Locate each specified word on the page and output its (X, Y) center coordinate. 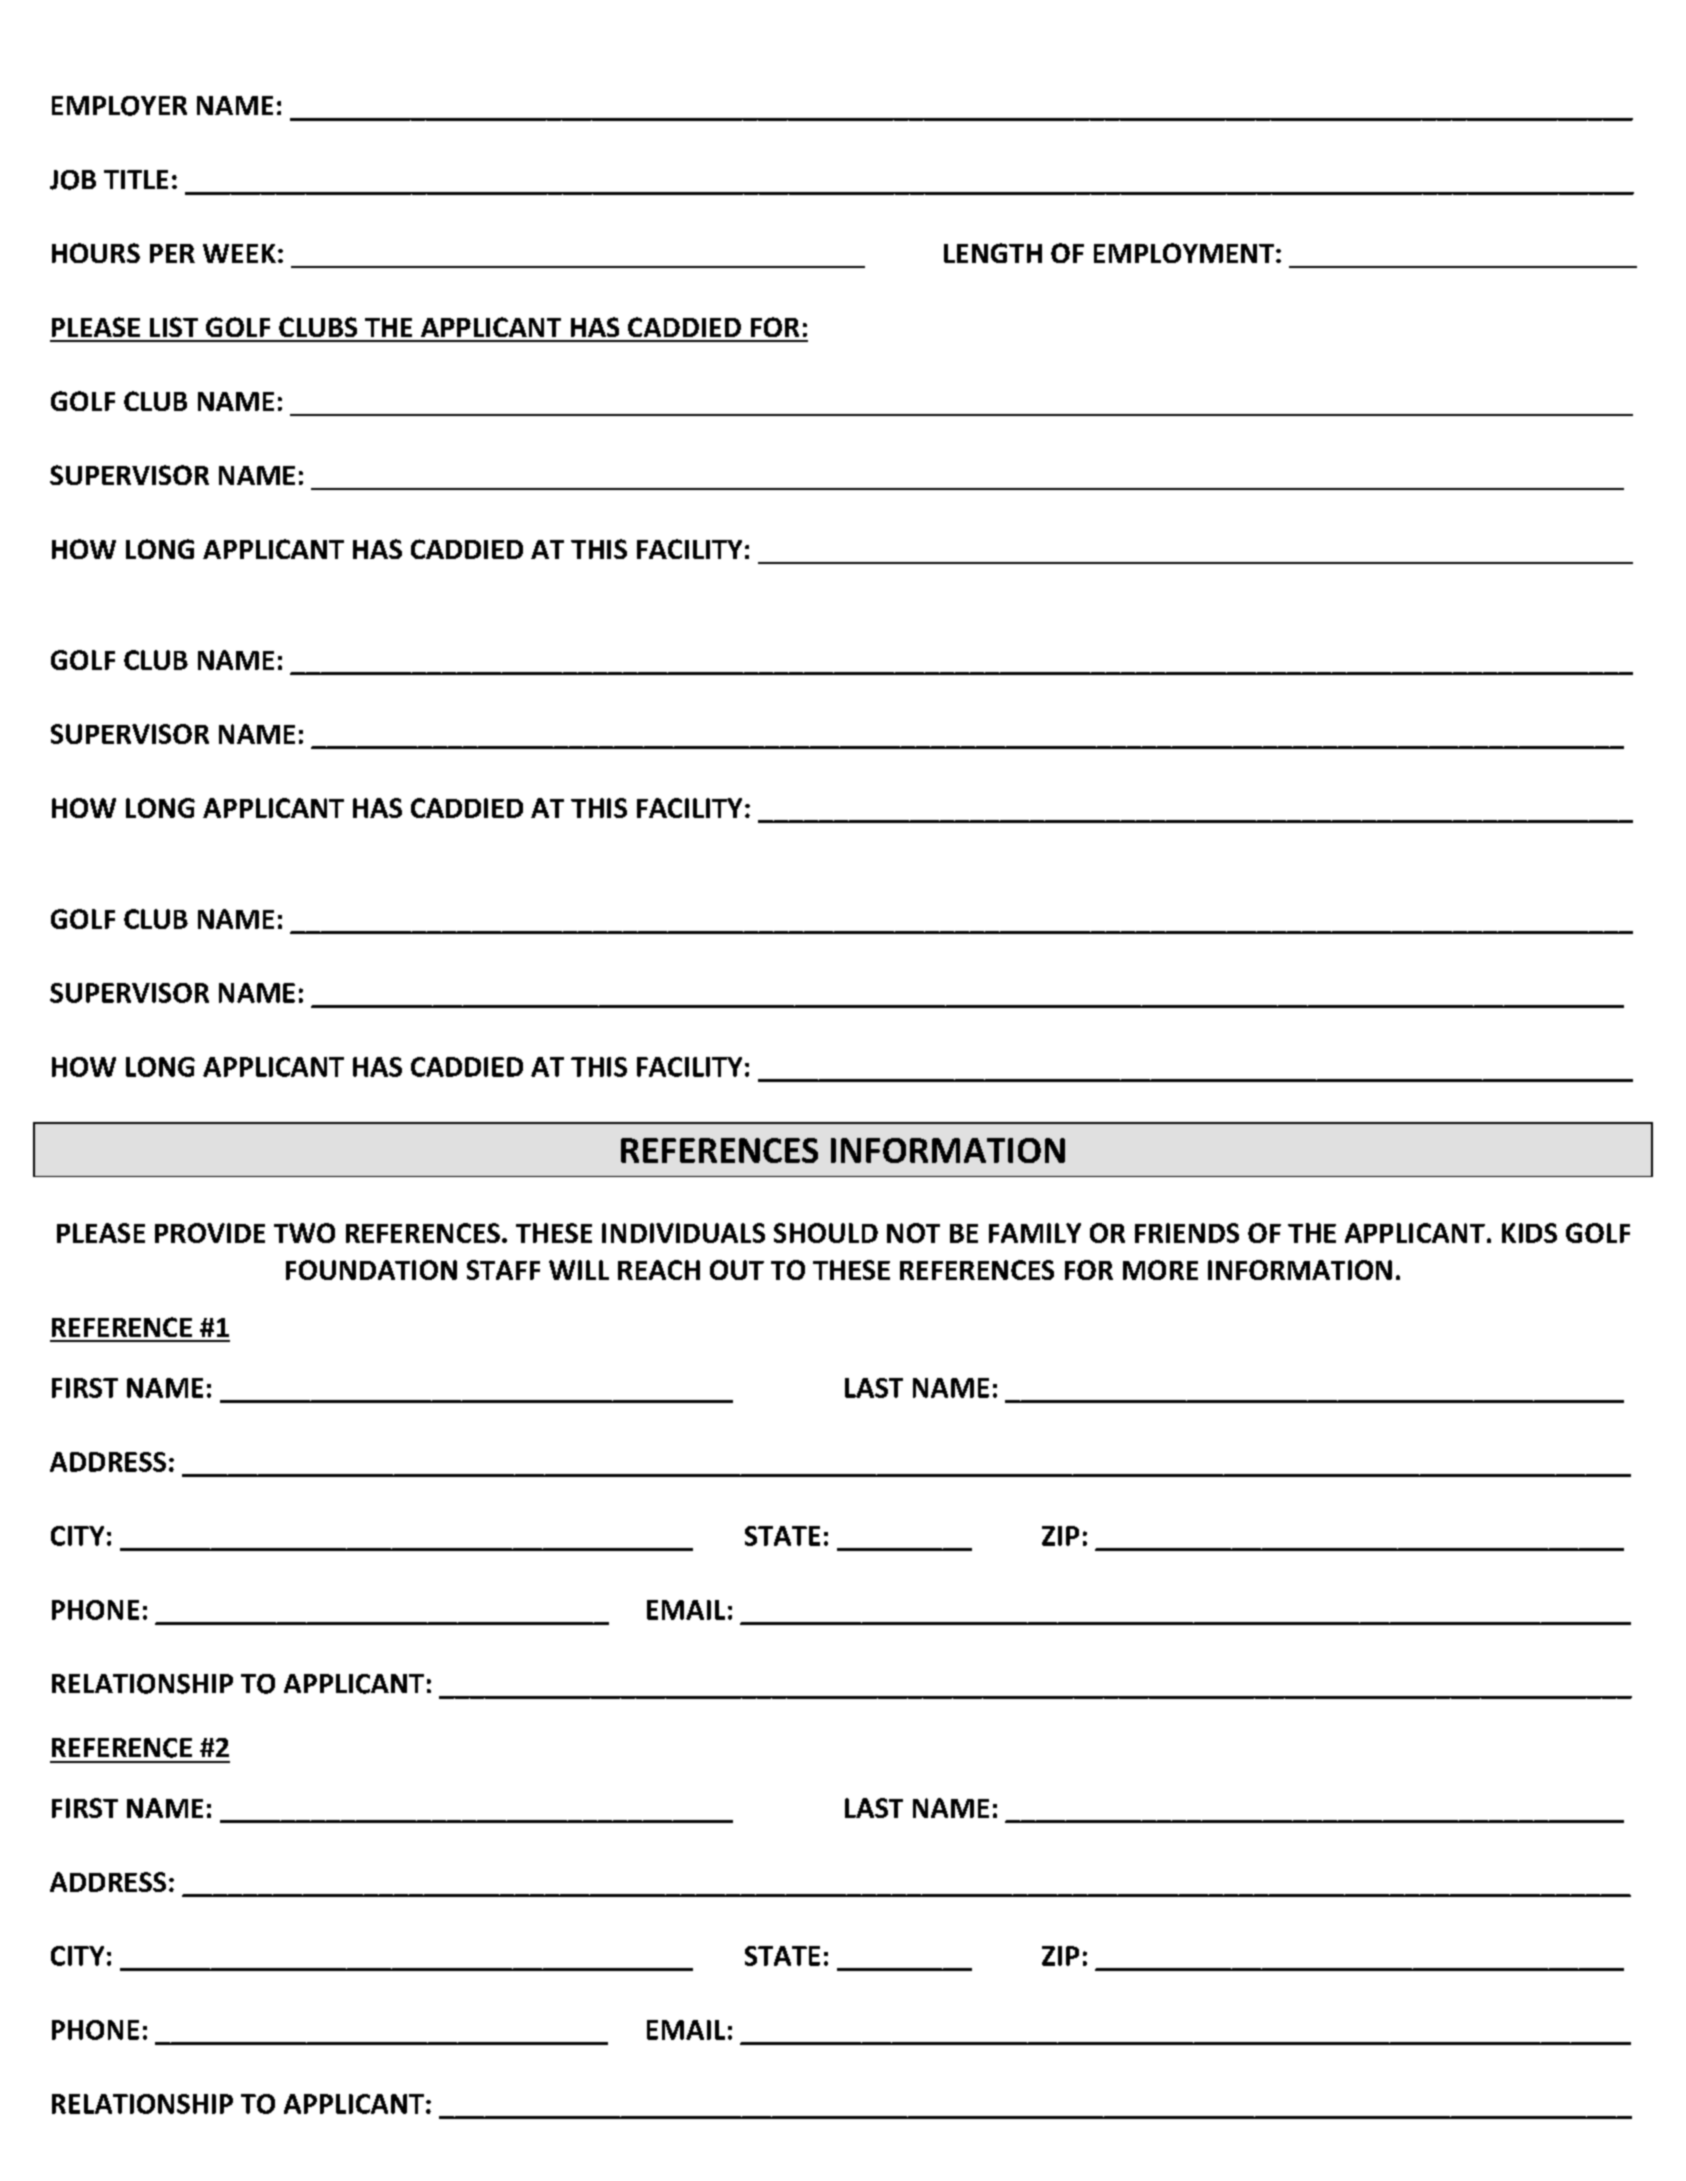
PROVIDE (210, 1233)
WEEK (239, 253)
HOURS (96, 253)
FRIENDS (1187, 1233)
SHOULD (826, 1233)
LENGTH (993, 253)
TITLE (136, 179)
